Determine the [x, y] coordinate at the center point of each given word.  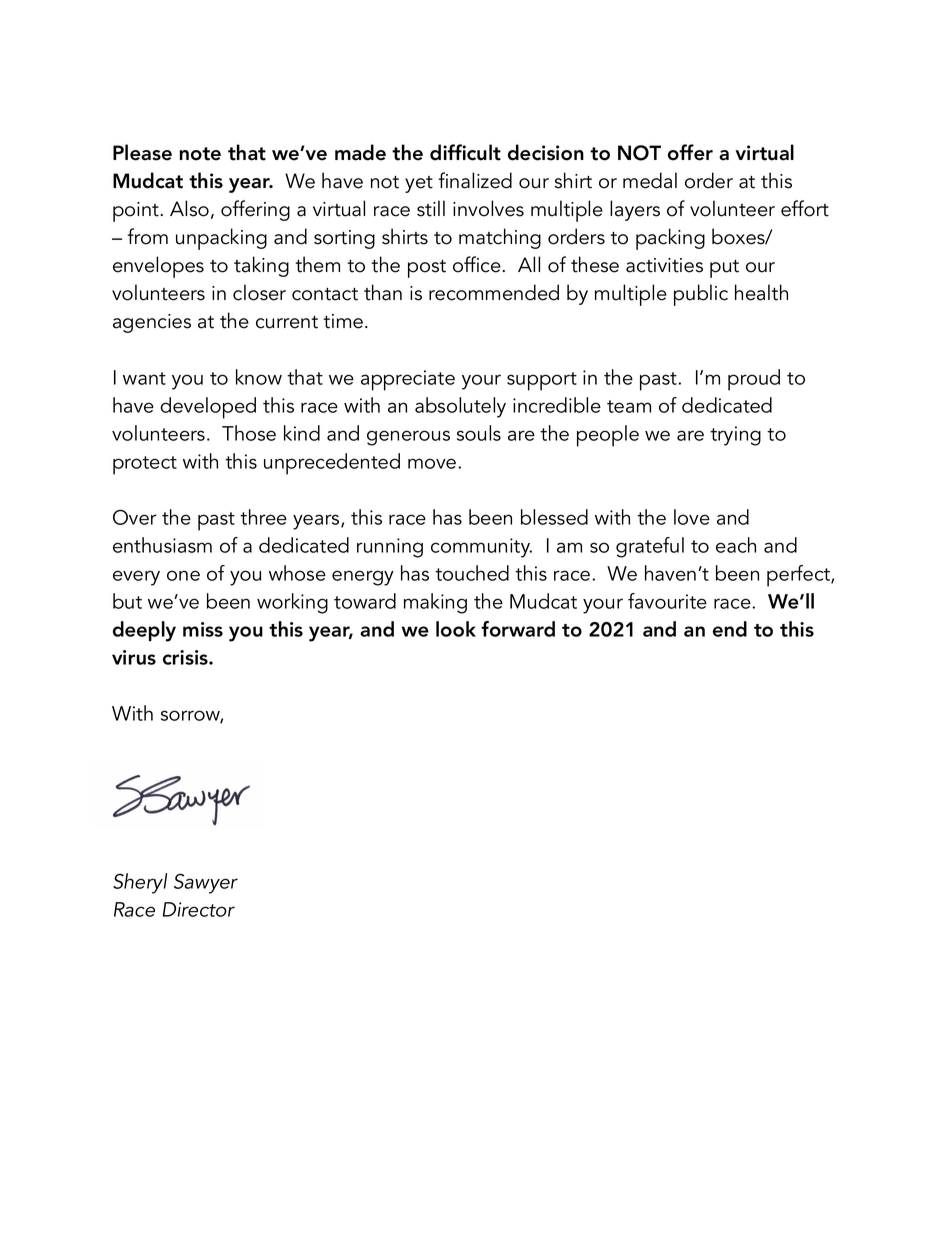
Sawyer [206, 883]
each [736, 545]
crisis [186, 657]
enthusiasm [162, 545]
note [200, 154]
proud [754, 380]
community [481, 548]
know [259, 377]
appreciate [408, 380]
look [456, 629]
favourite [667, 601]
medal [650, 180]
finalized [475, 180]
